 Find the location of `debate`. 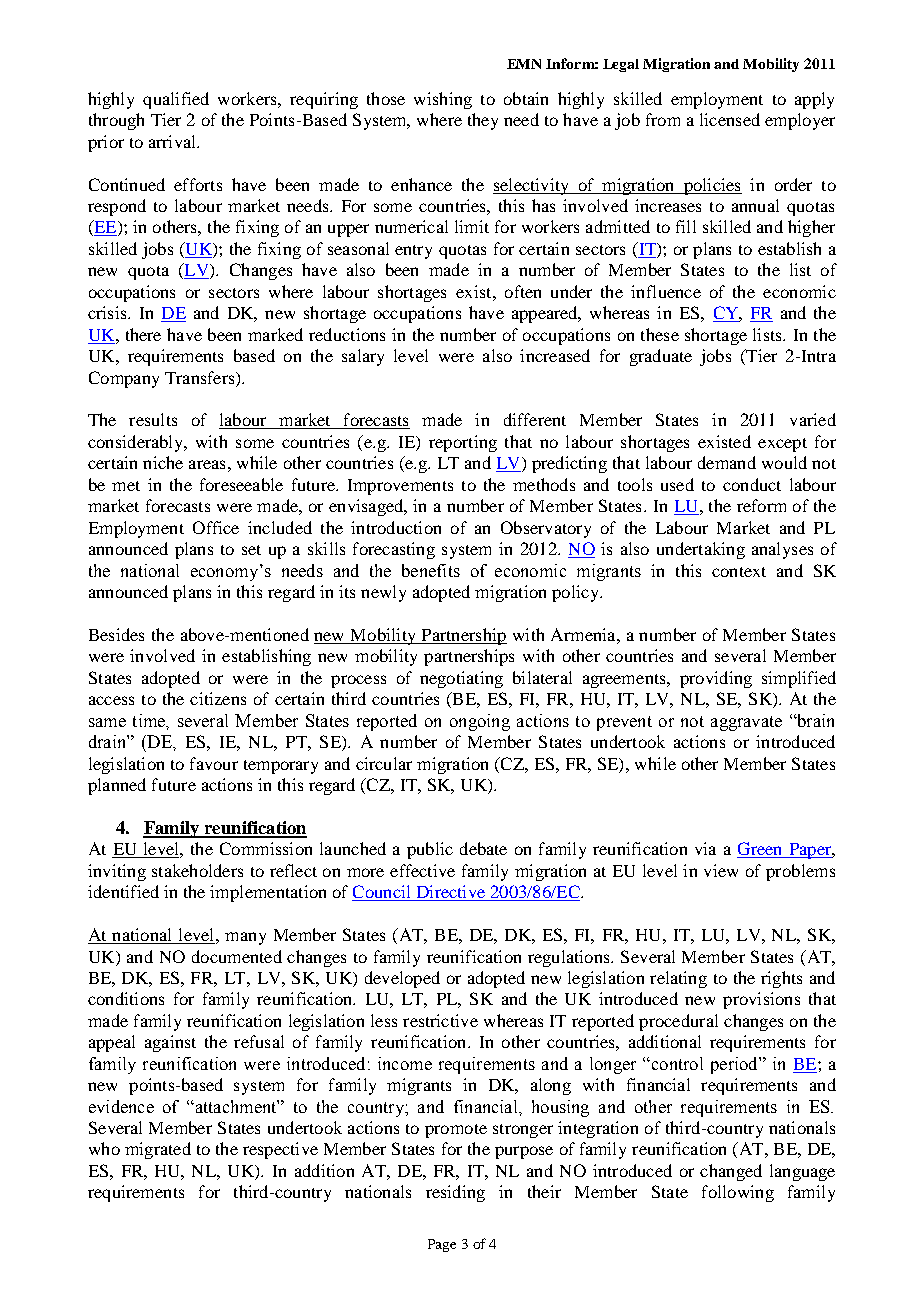

debate is located at coordinates (483, 848).
